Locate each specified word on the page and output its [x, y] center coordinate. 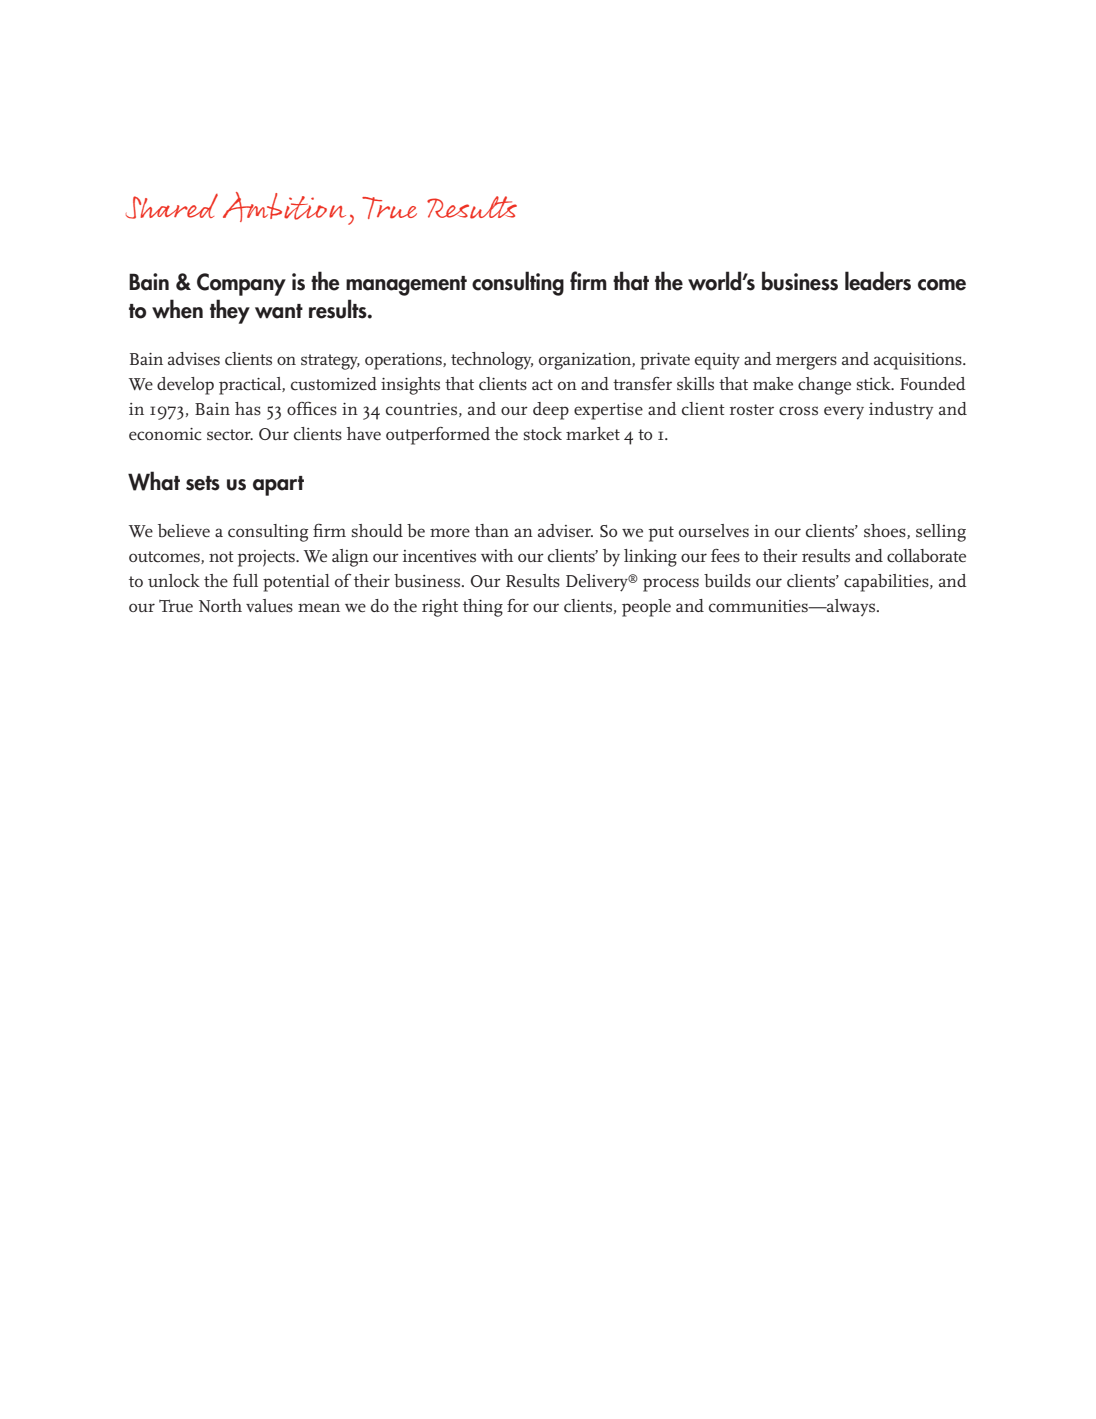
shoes [886, 531]
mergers [806, 363]
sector [230, 435]
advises [194, 359]
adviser [565, 530]
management [406, 286]
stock [543, 434]
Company [241, 284]
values [269, 606]
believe [184, 531]
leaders [878, 281]
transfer [642, 384]
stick [875, 384]
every [844, 413]
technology [492, 361]
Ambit [268, 207]
